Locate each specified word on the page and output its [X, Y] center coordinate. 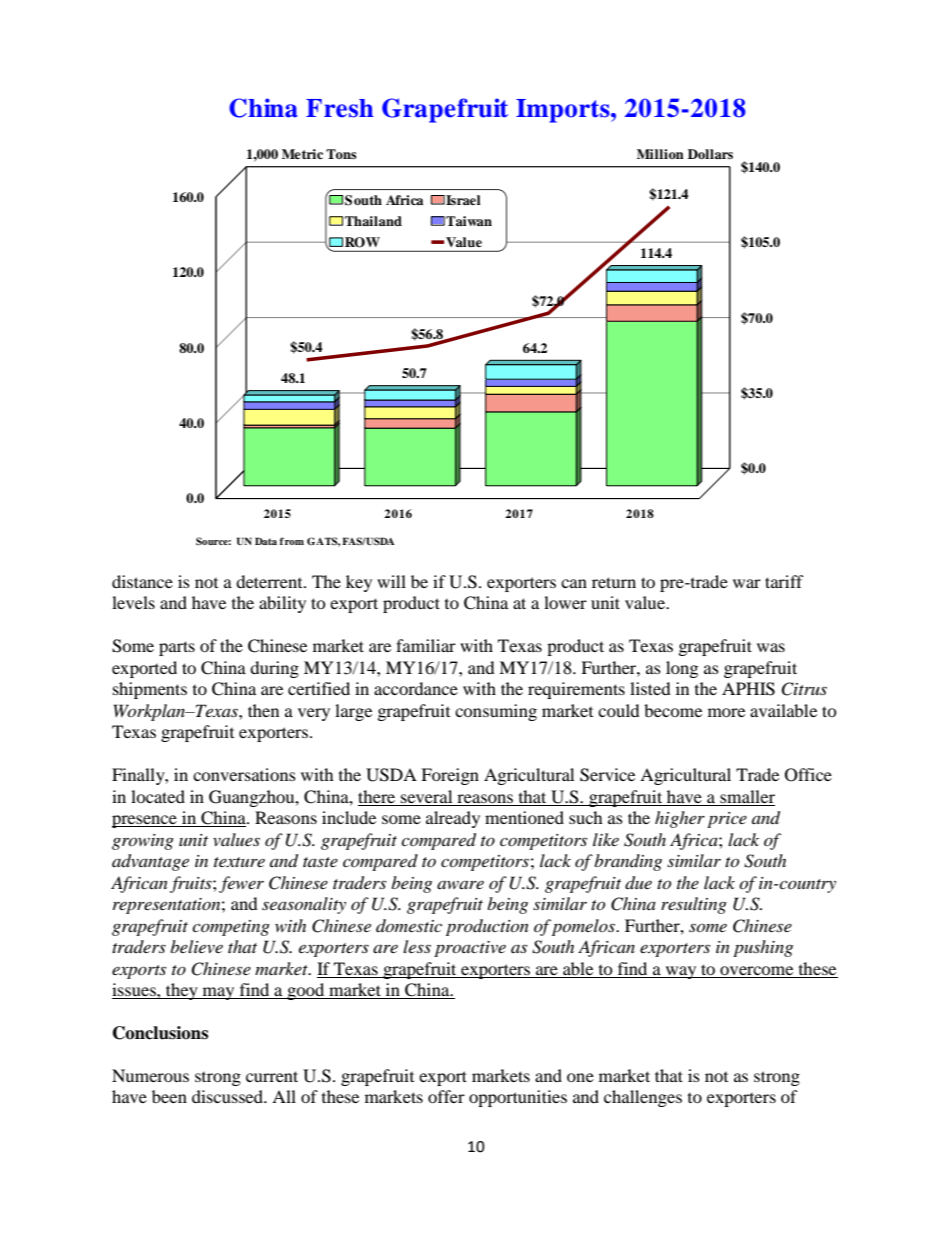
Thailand [373, 221]
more [726, 712]
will [391, 581]
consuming [496, 712]
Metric [302, 154]
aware [460, 885]
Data [266, 541]
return [614, 582]
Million [660, 154]
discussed [229, 1096]
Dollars [710, 154]
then [263, 710]
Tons [341, 154]
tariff [784, 581]
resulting [694, 905]
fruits [192, 884]
